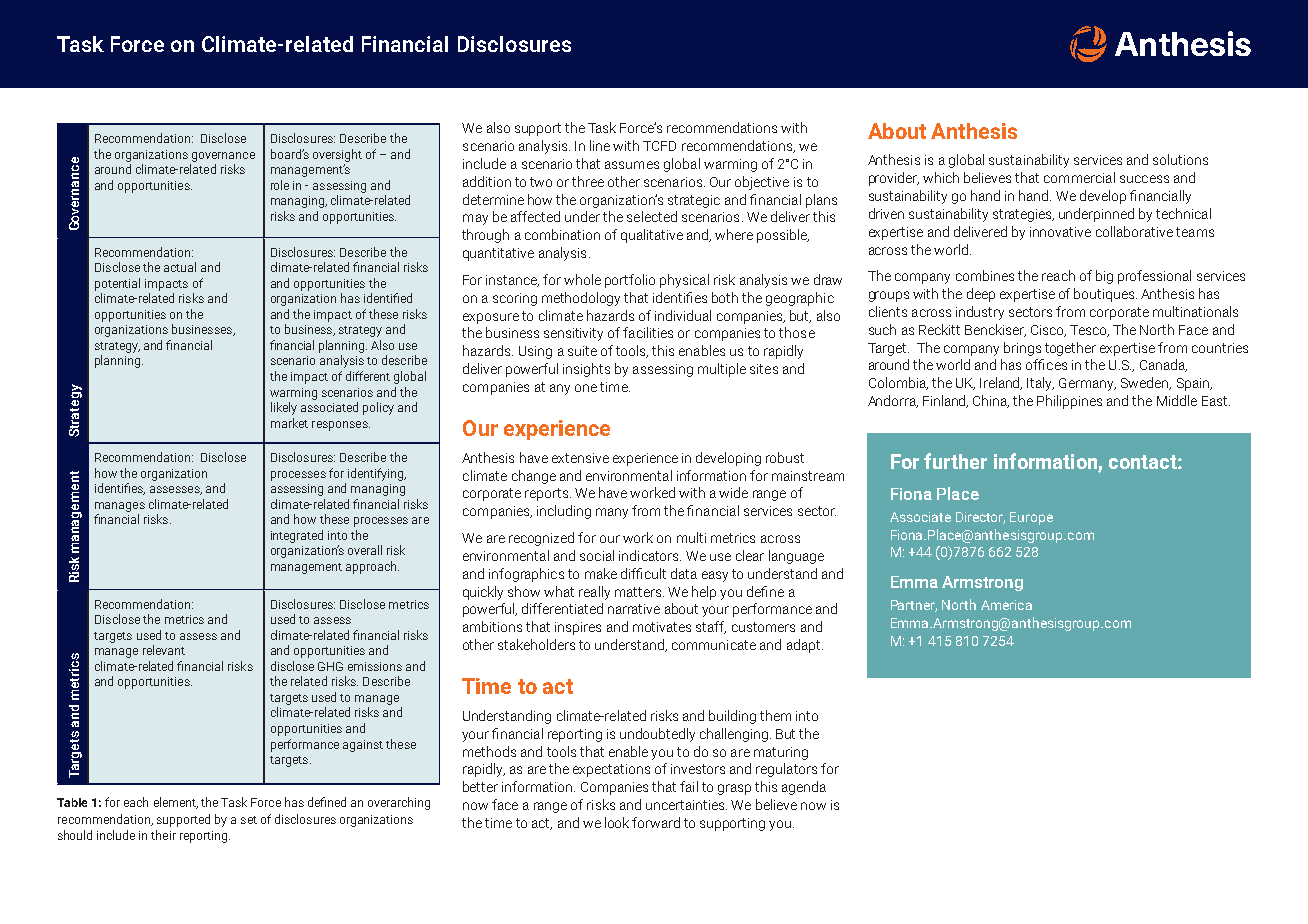  What do you see at coordinates (117, 284) in the image?
I see `potential` at bounding box center [117, 284].
